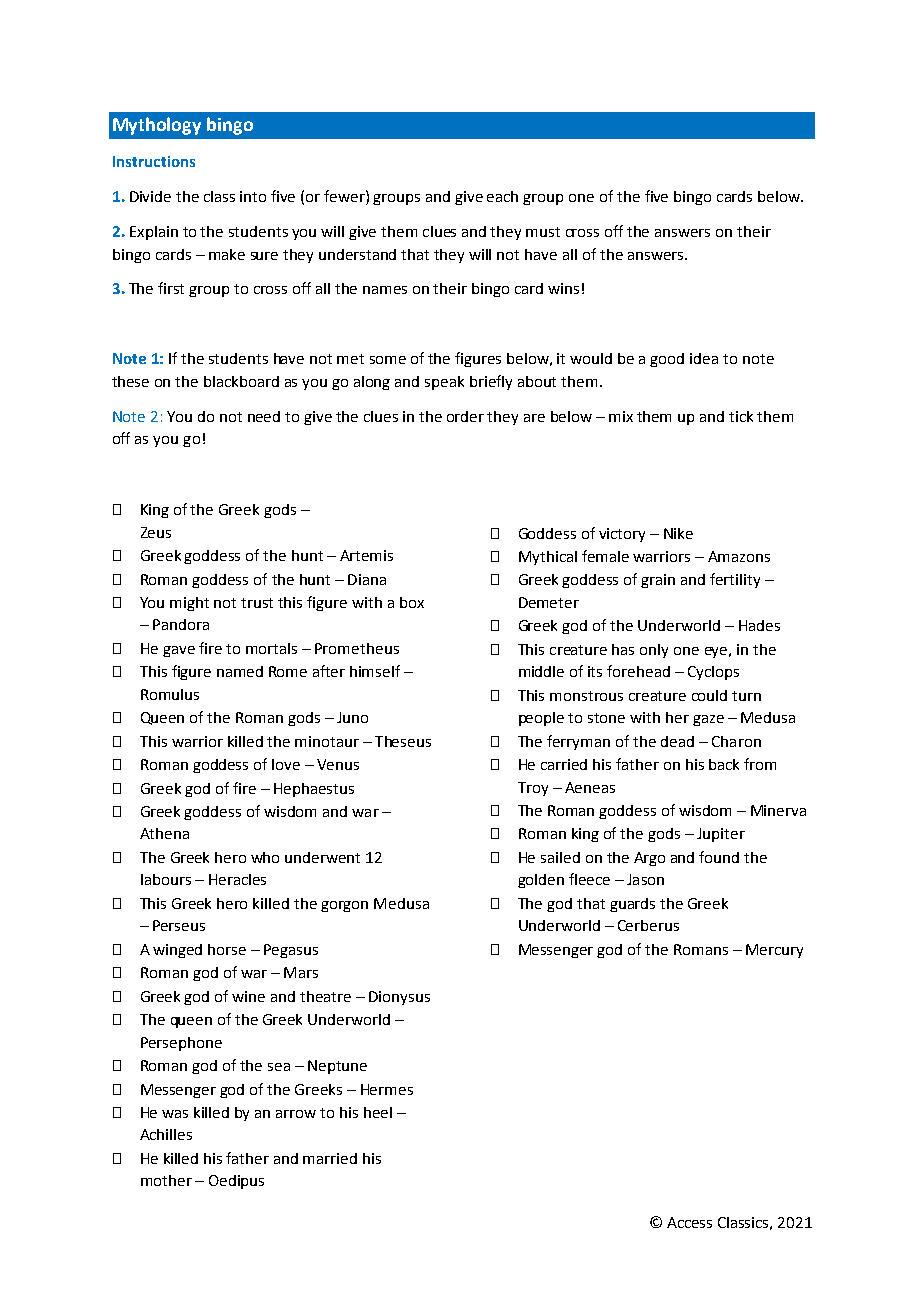 The width and height of the screenshot is (924, 1308). Describe the element at coordinates (253, 196) in the screenshot. I see `into` at that location.
